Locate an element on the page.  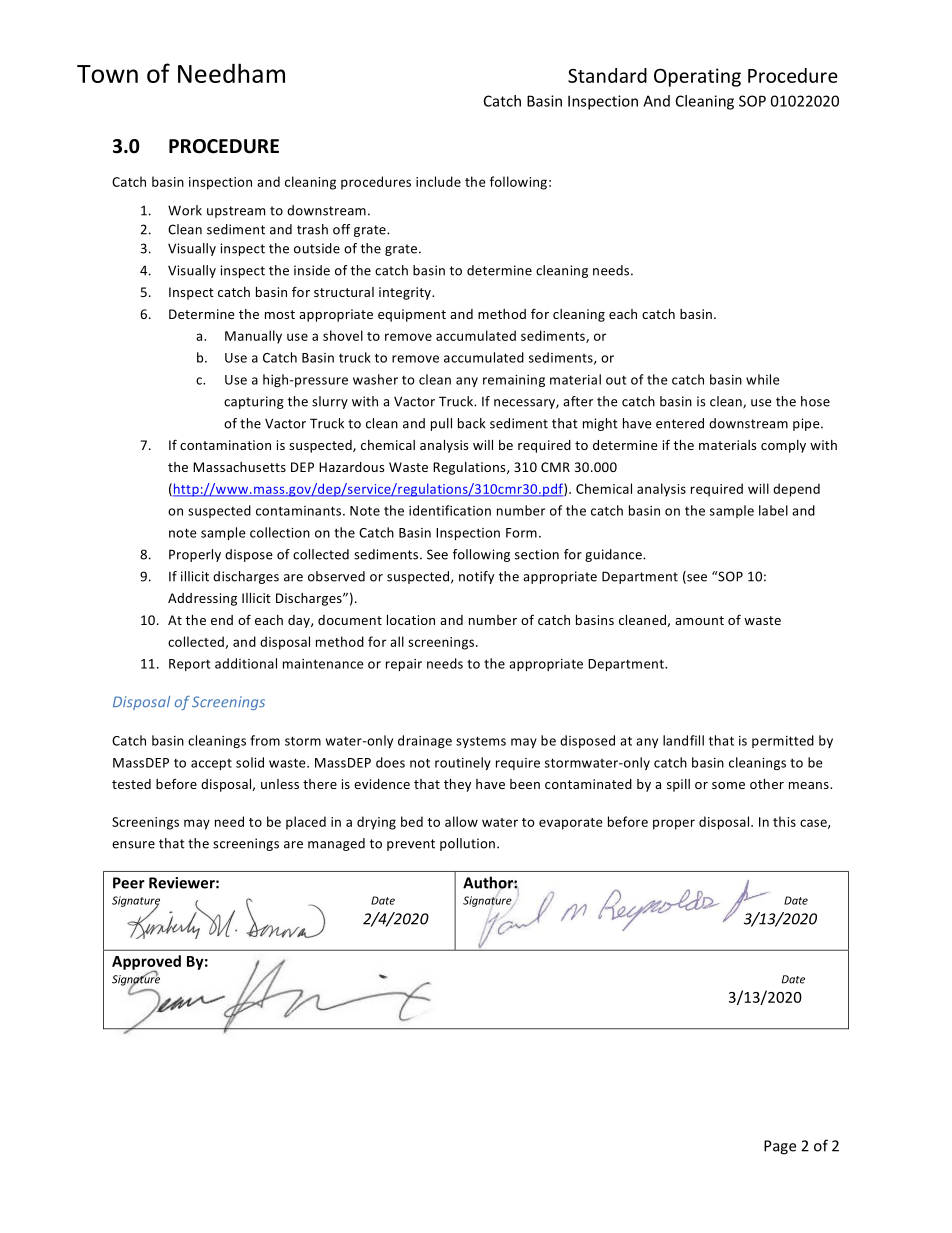
Town is located at coordinates (107, 74).
